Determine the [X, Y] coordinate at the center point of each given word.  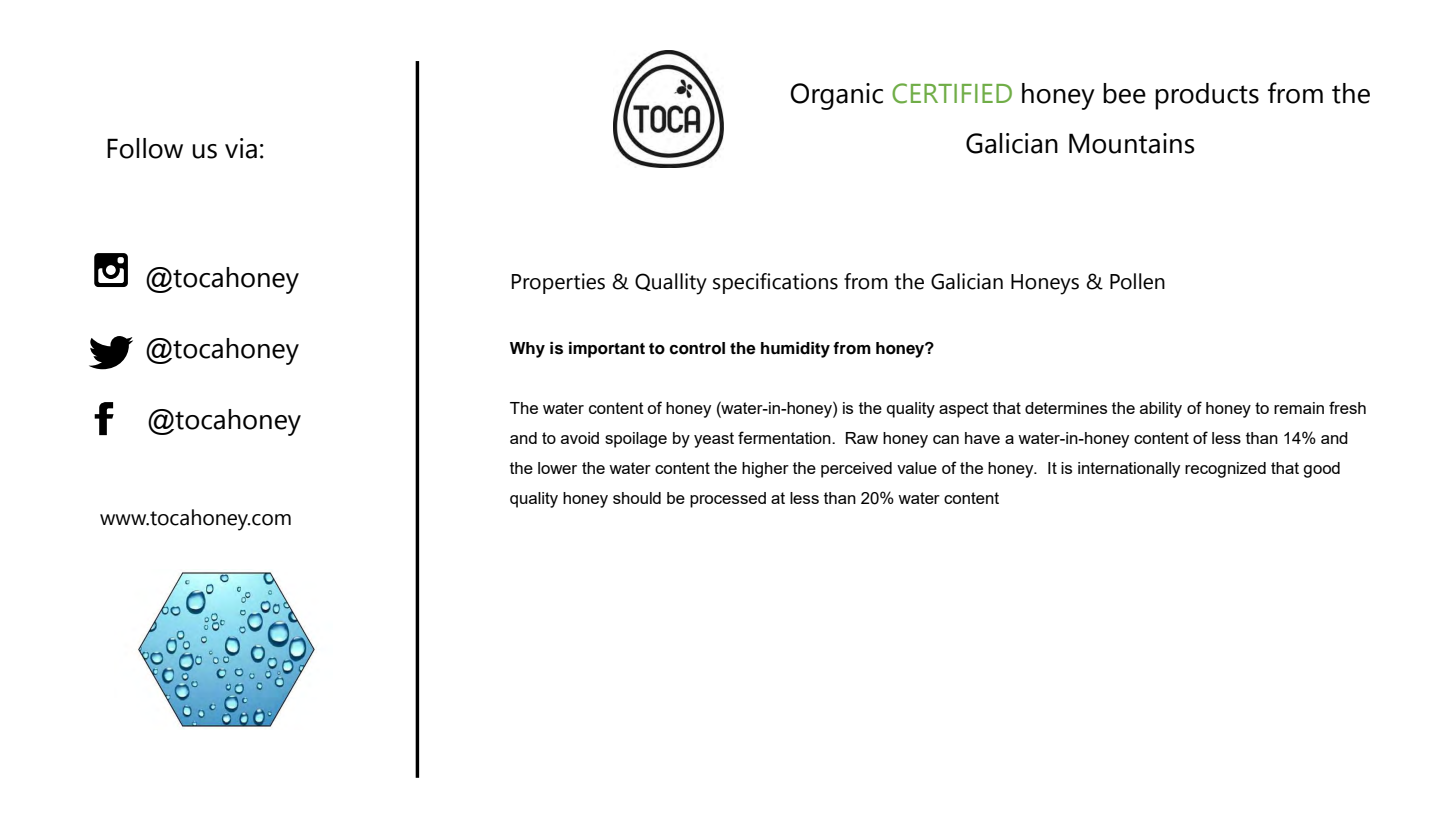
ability [1161, 410]
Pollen [1137, 281]
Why [527, 350]
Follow [145, 148]
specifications [775, 283]
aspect [964, 410]
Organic [836, 96]
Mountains [1132, 143]
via [241, 148]
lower [557, 468]
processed [728, 500]
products [1207, 96]
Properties [558, 283]
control [697, 348]
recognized [1225, 470]
